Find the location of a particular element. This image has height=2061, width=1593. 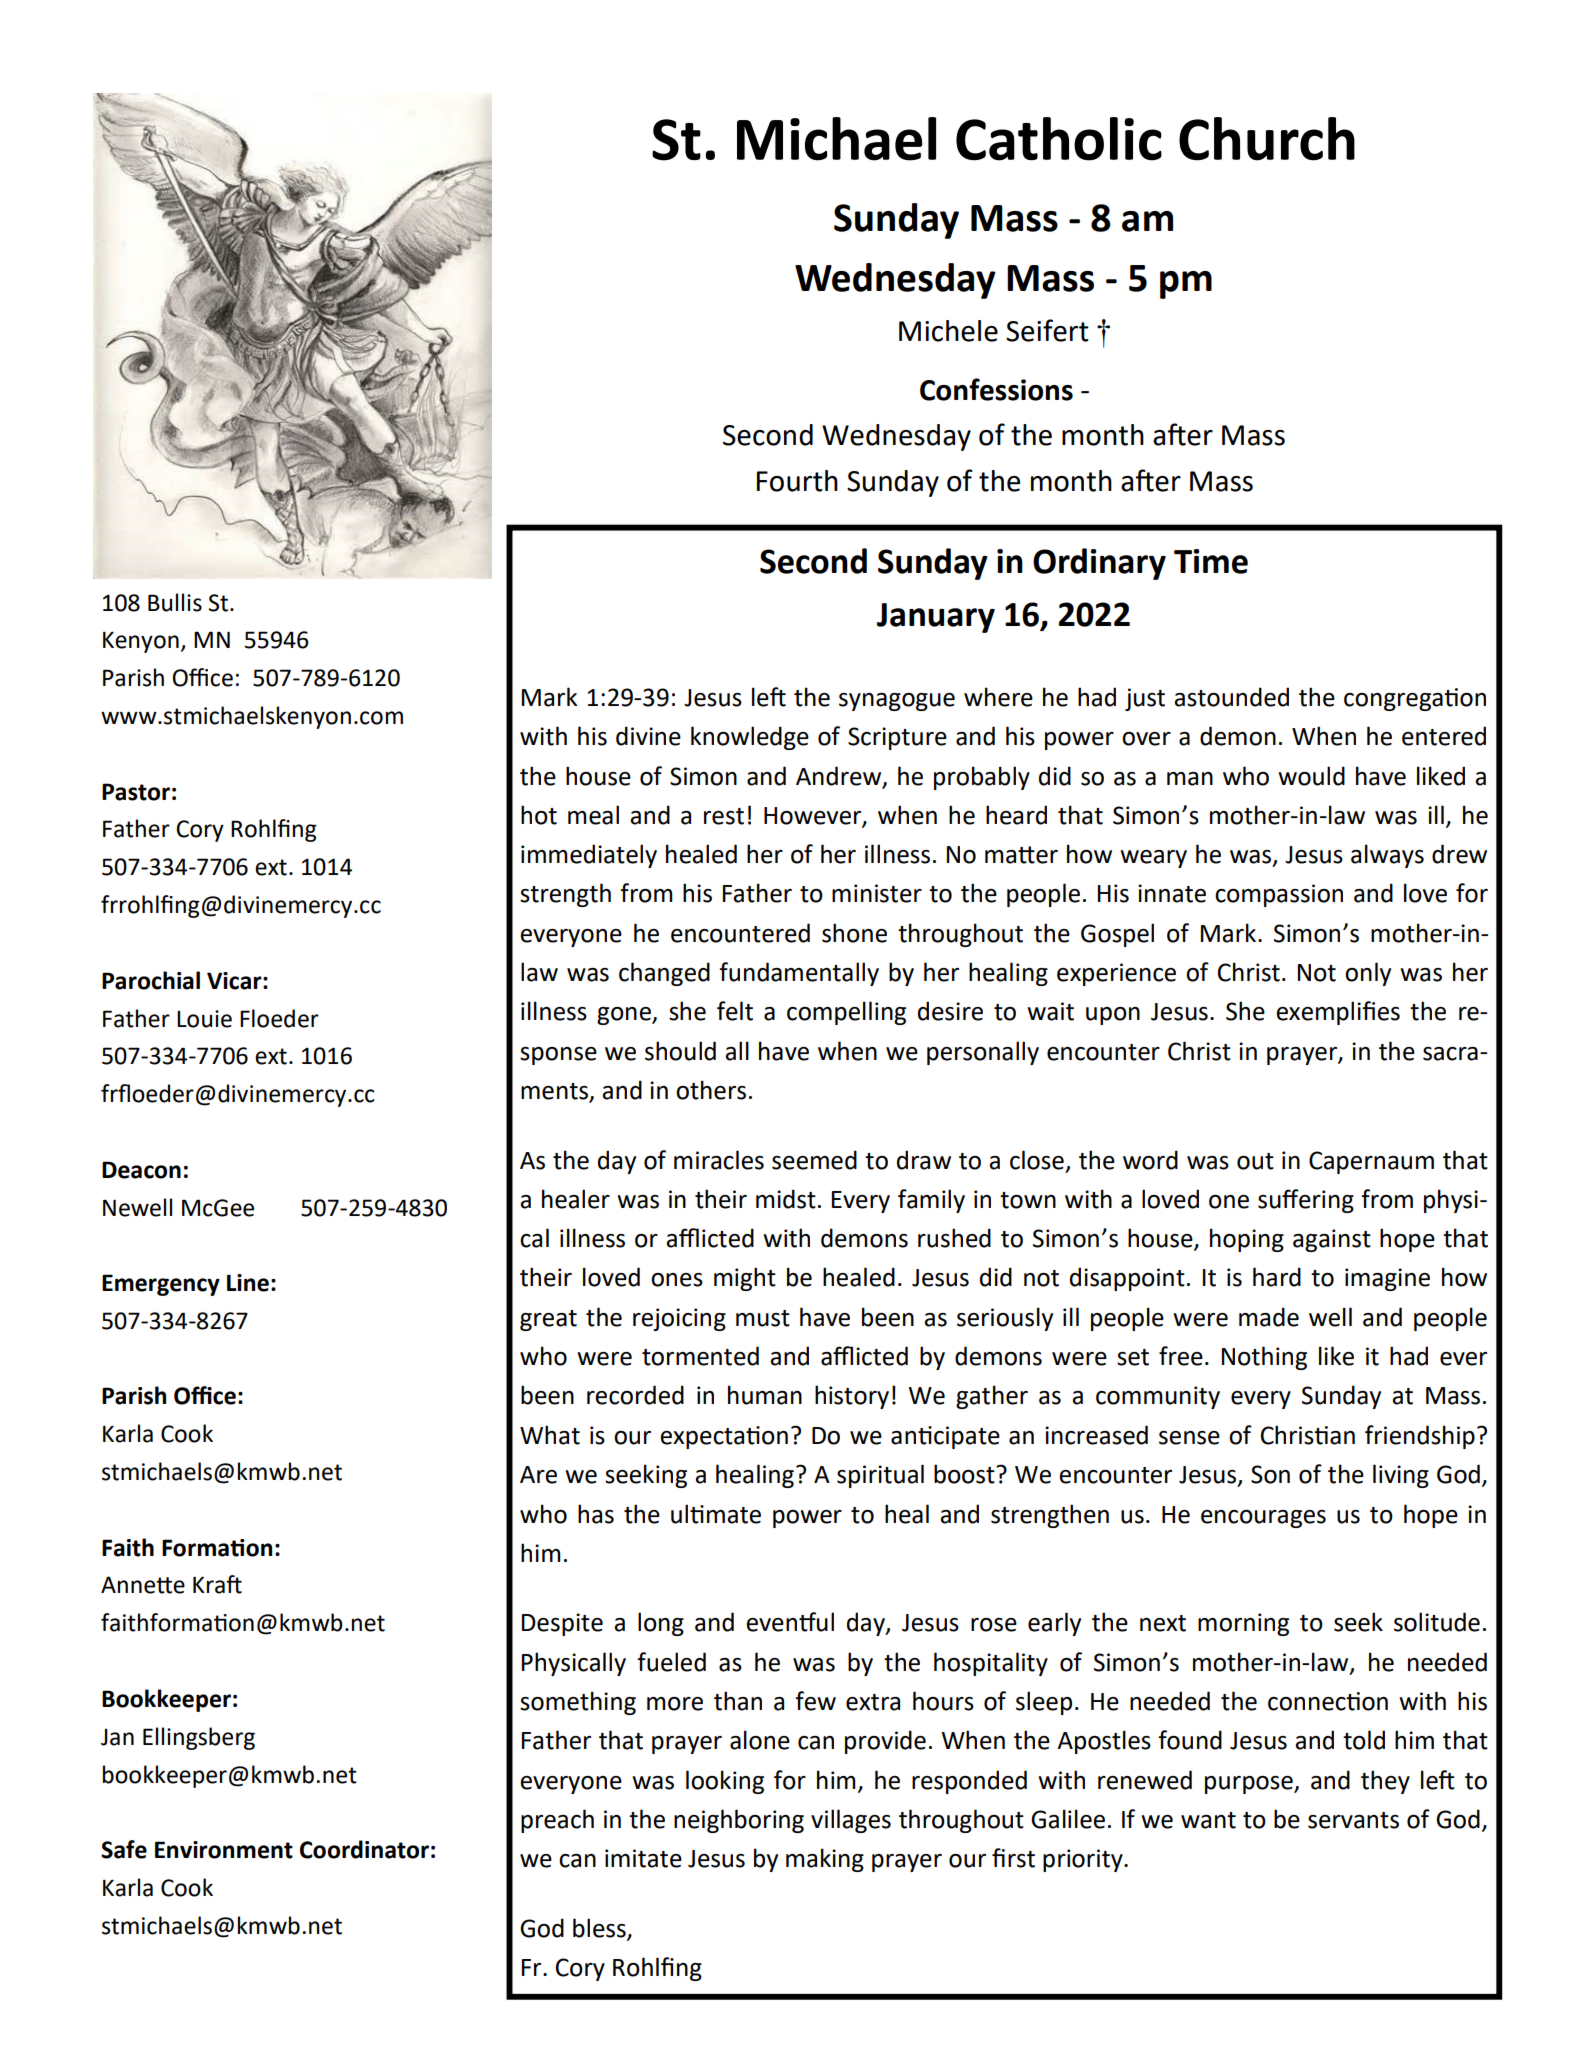

Michele is located at coordinates (948, 331).
